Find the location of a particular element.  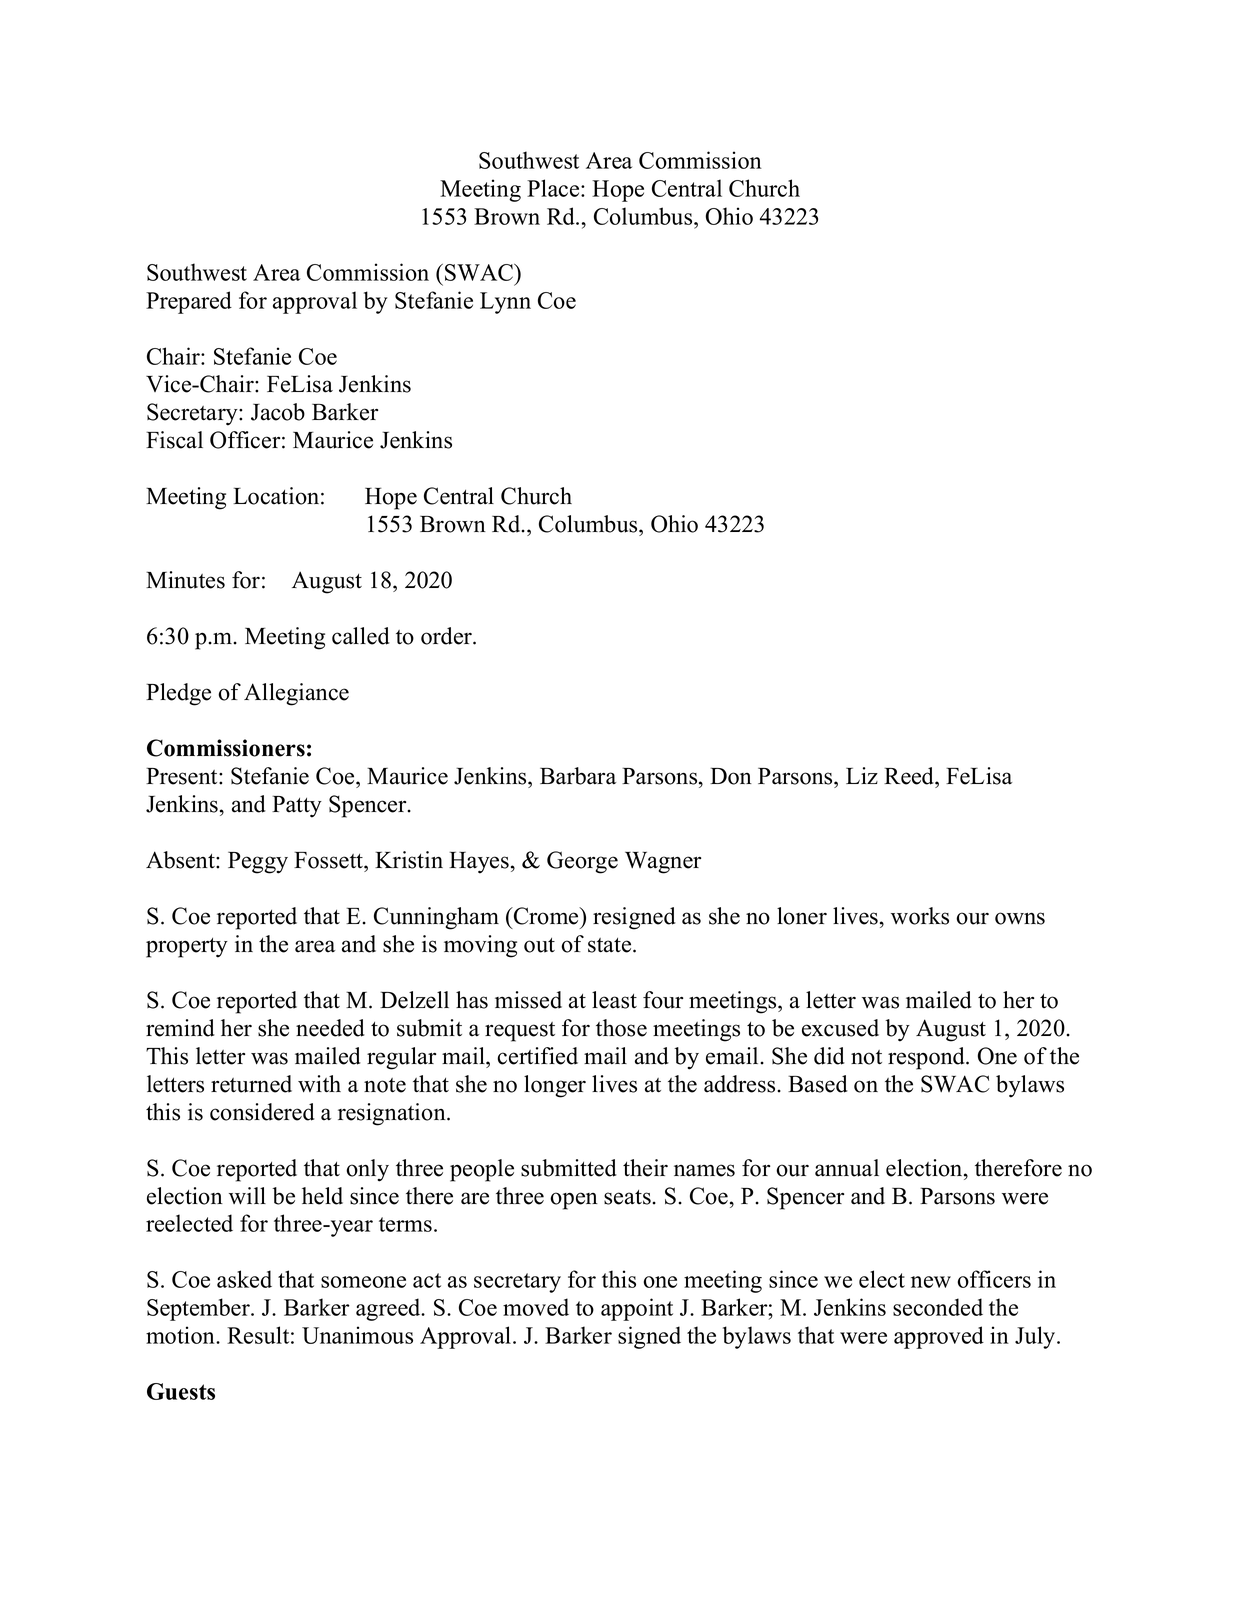

Prepared is located at coordinates (189, 302).
